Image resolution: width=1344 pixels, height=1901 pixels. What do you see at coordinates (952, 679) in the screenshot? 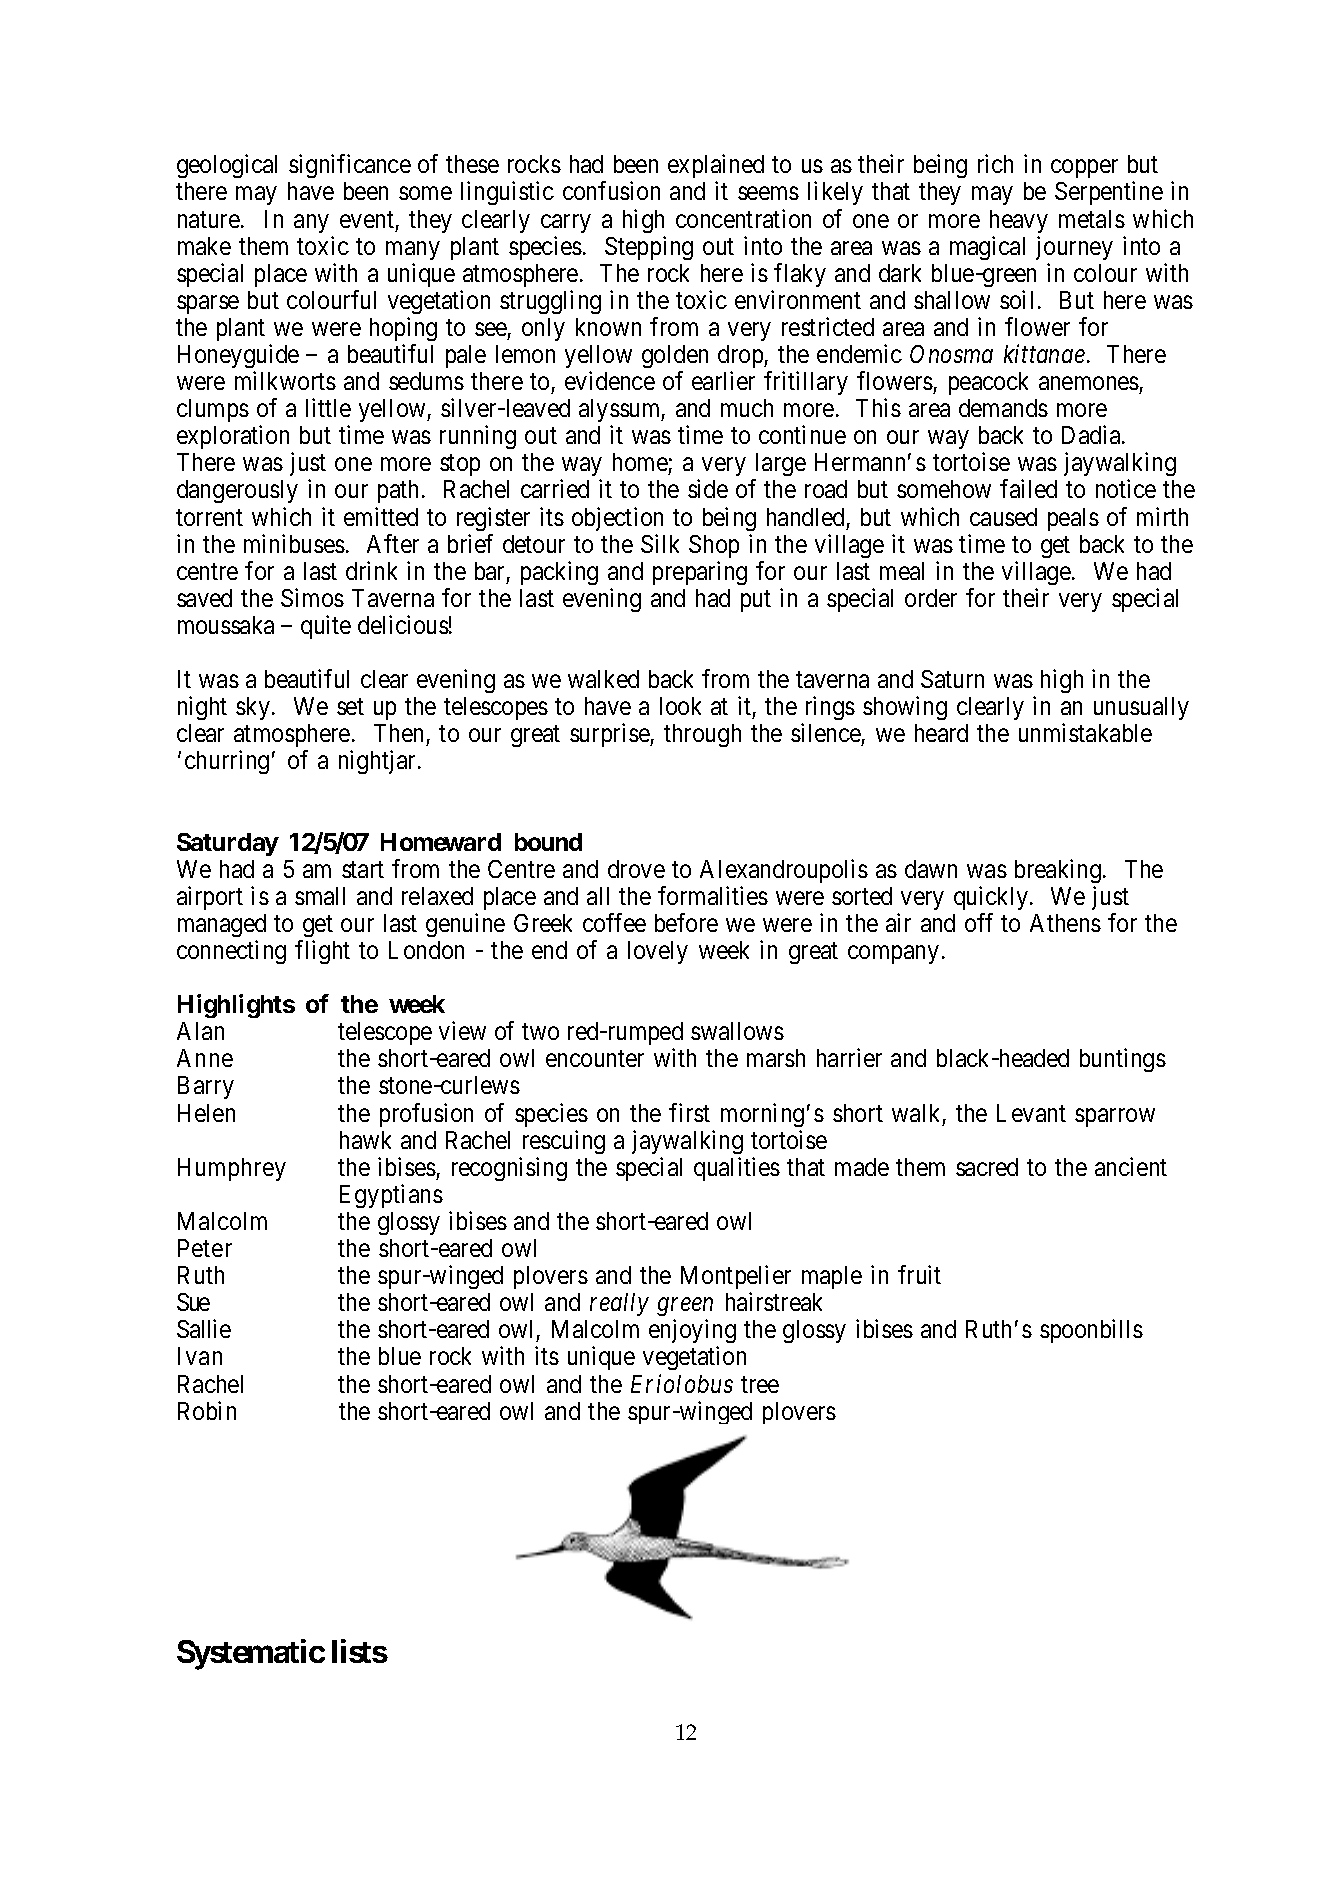
I see `Saturn` at bounding box center [952, 679].
